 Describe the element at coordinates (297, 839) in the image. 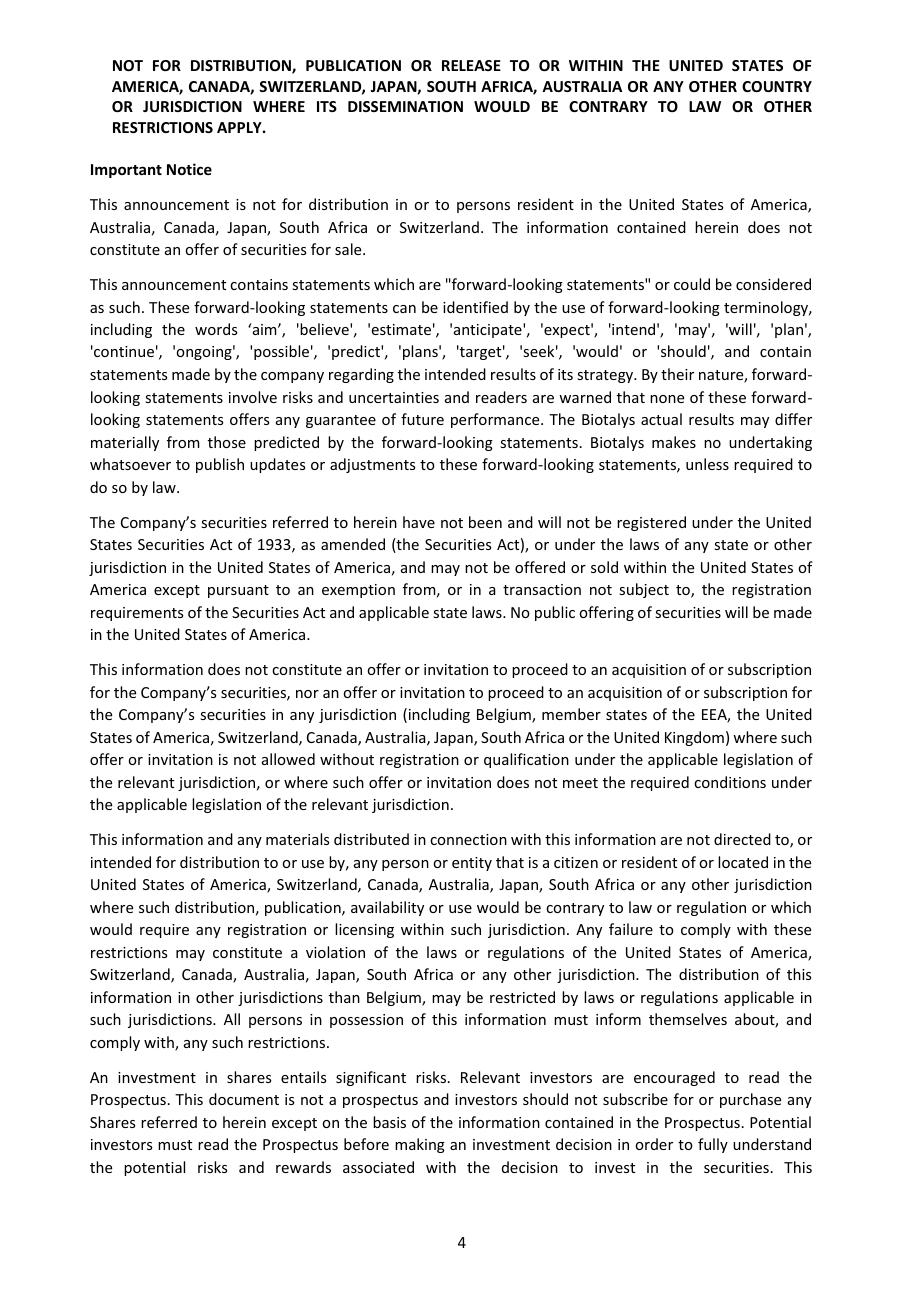

I see `materials` at that location.
